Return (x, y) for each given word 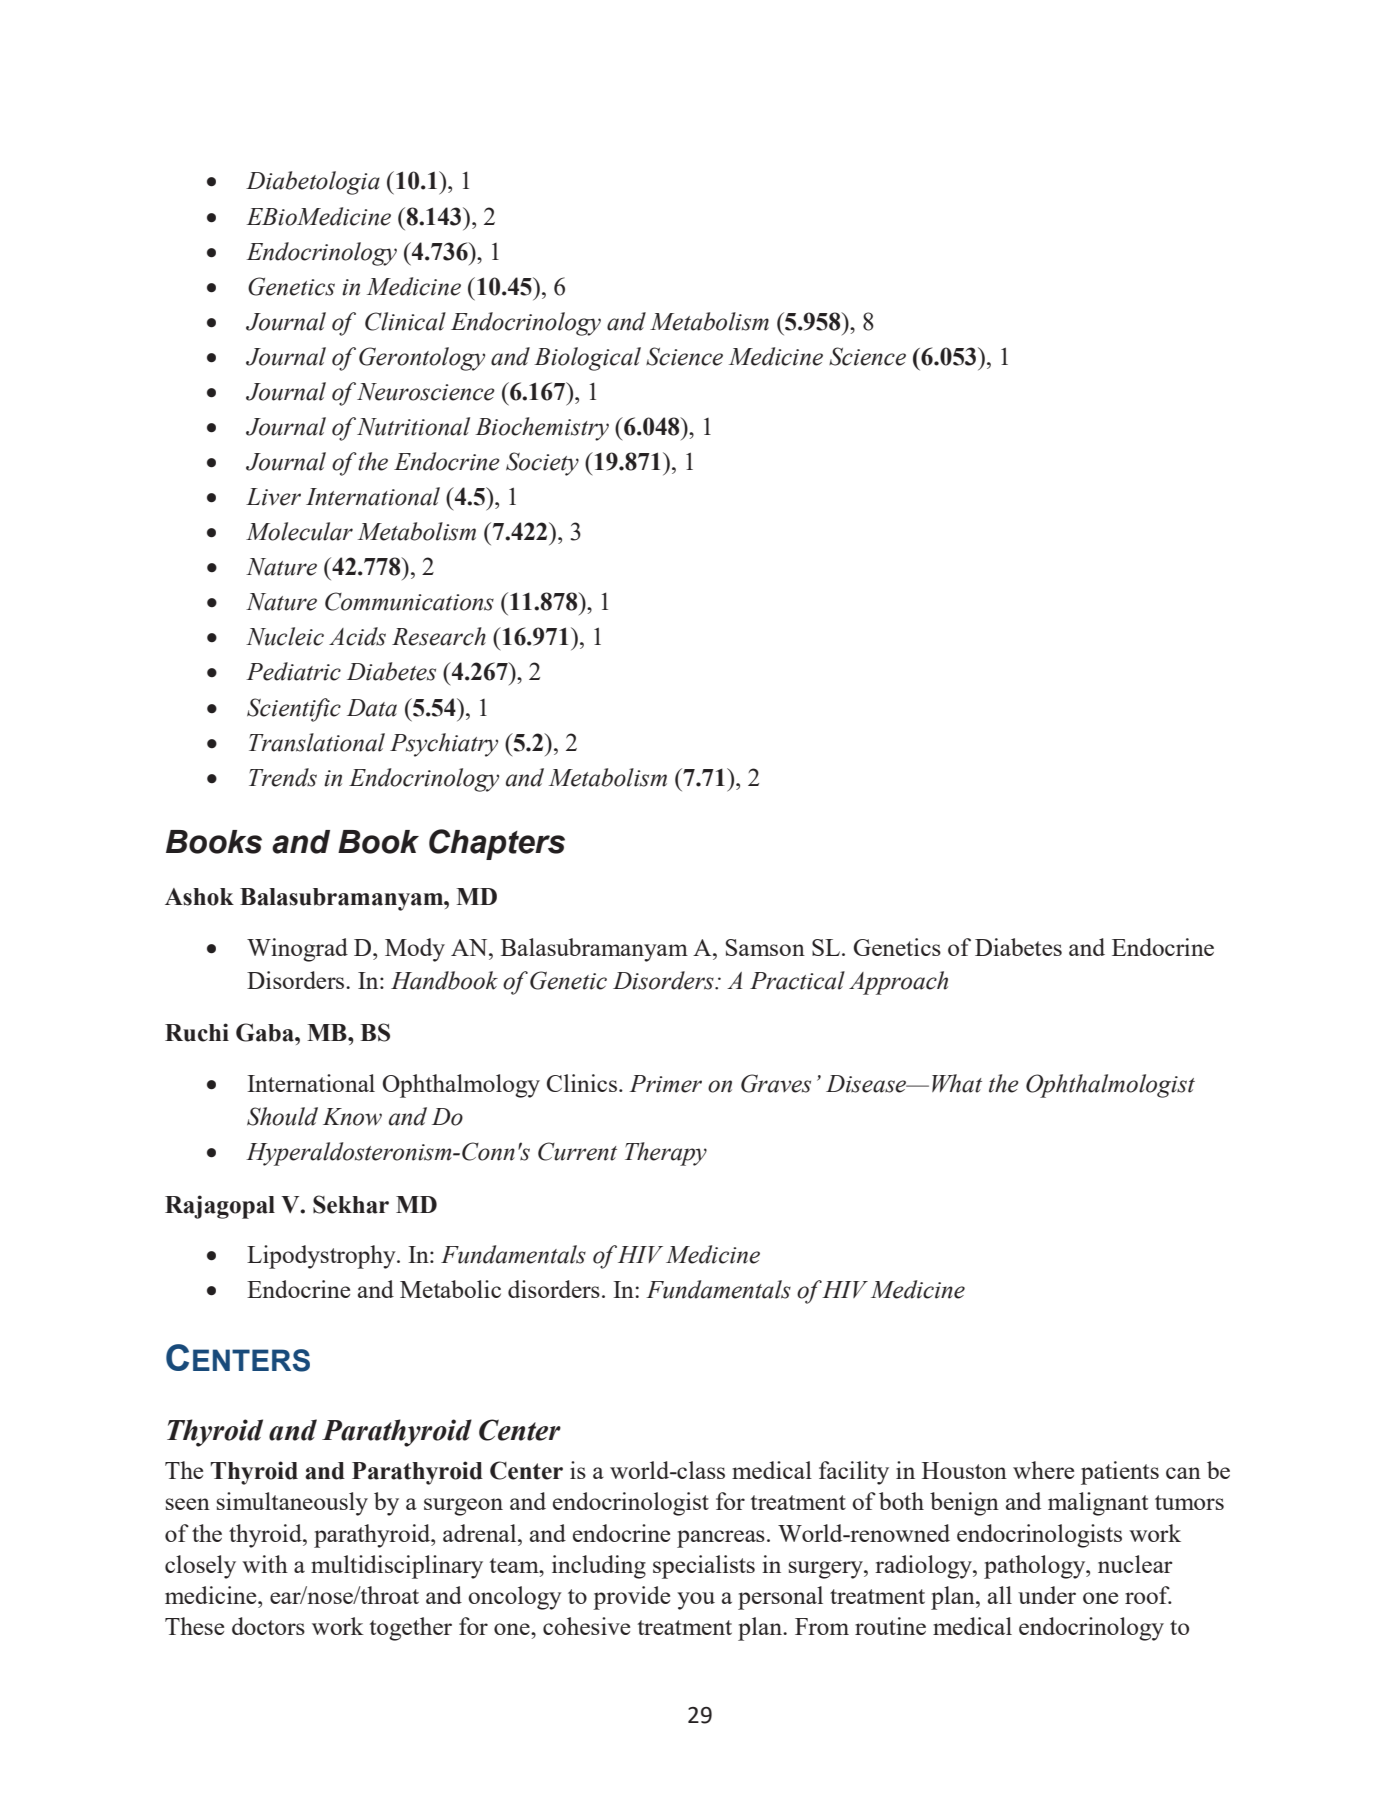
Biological (587, 359)
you (696, 1601)
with (265, 1564)
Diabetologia (313, 183)
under (1047, 1595)
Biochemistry (542, 429)
